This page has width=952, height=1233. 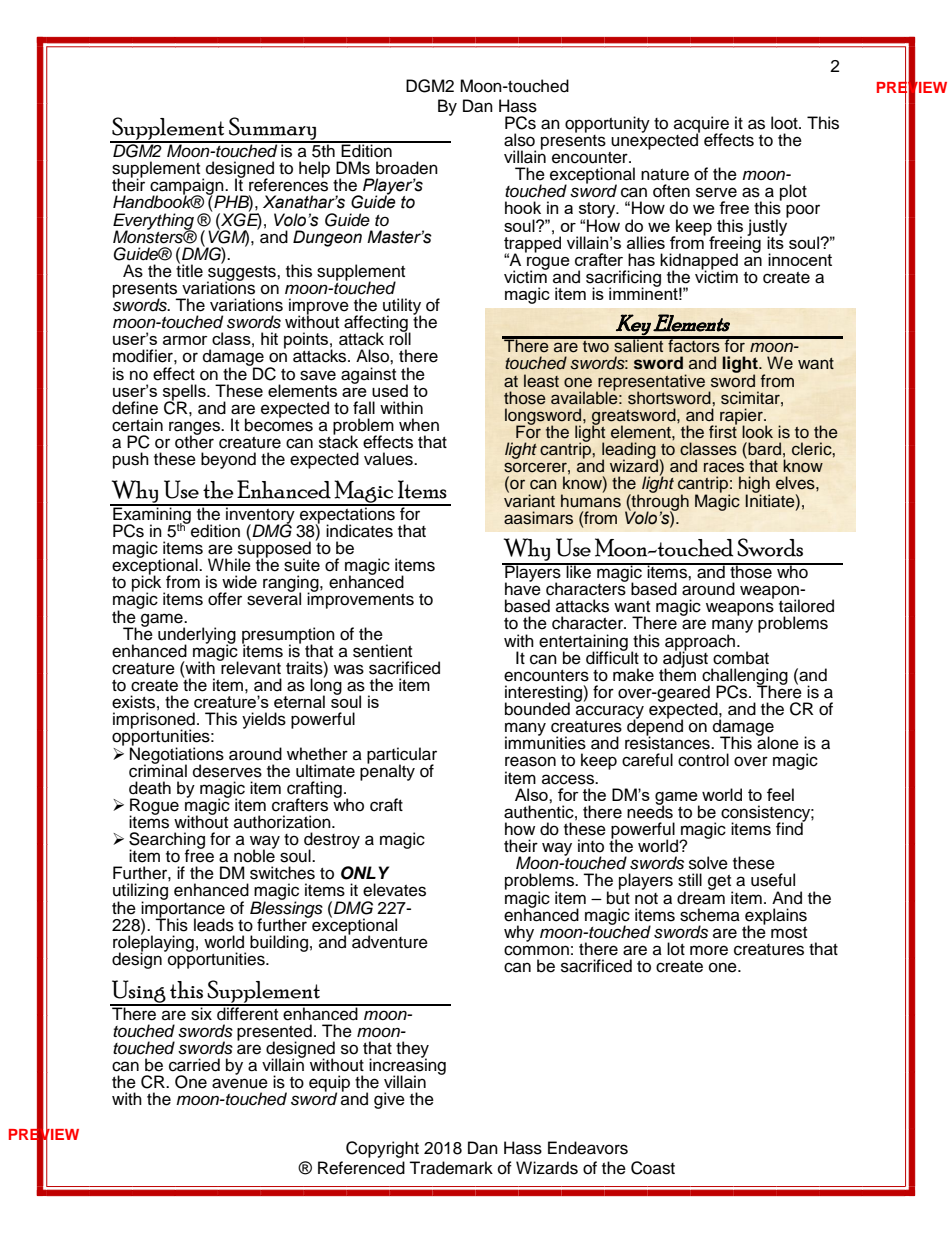 What do you see at coordinates (407, 168) in the page?
I see `broaden` at bounding box center [407, 168].
